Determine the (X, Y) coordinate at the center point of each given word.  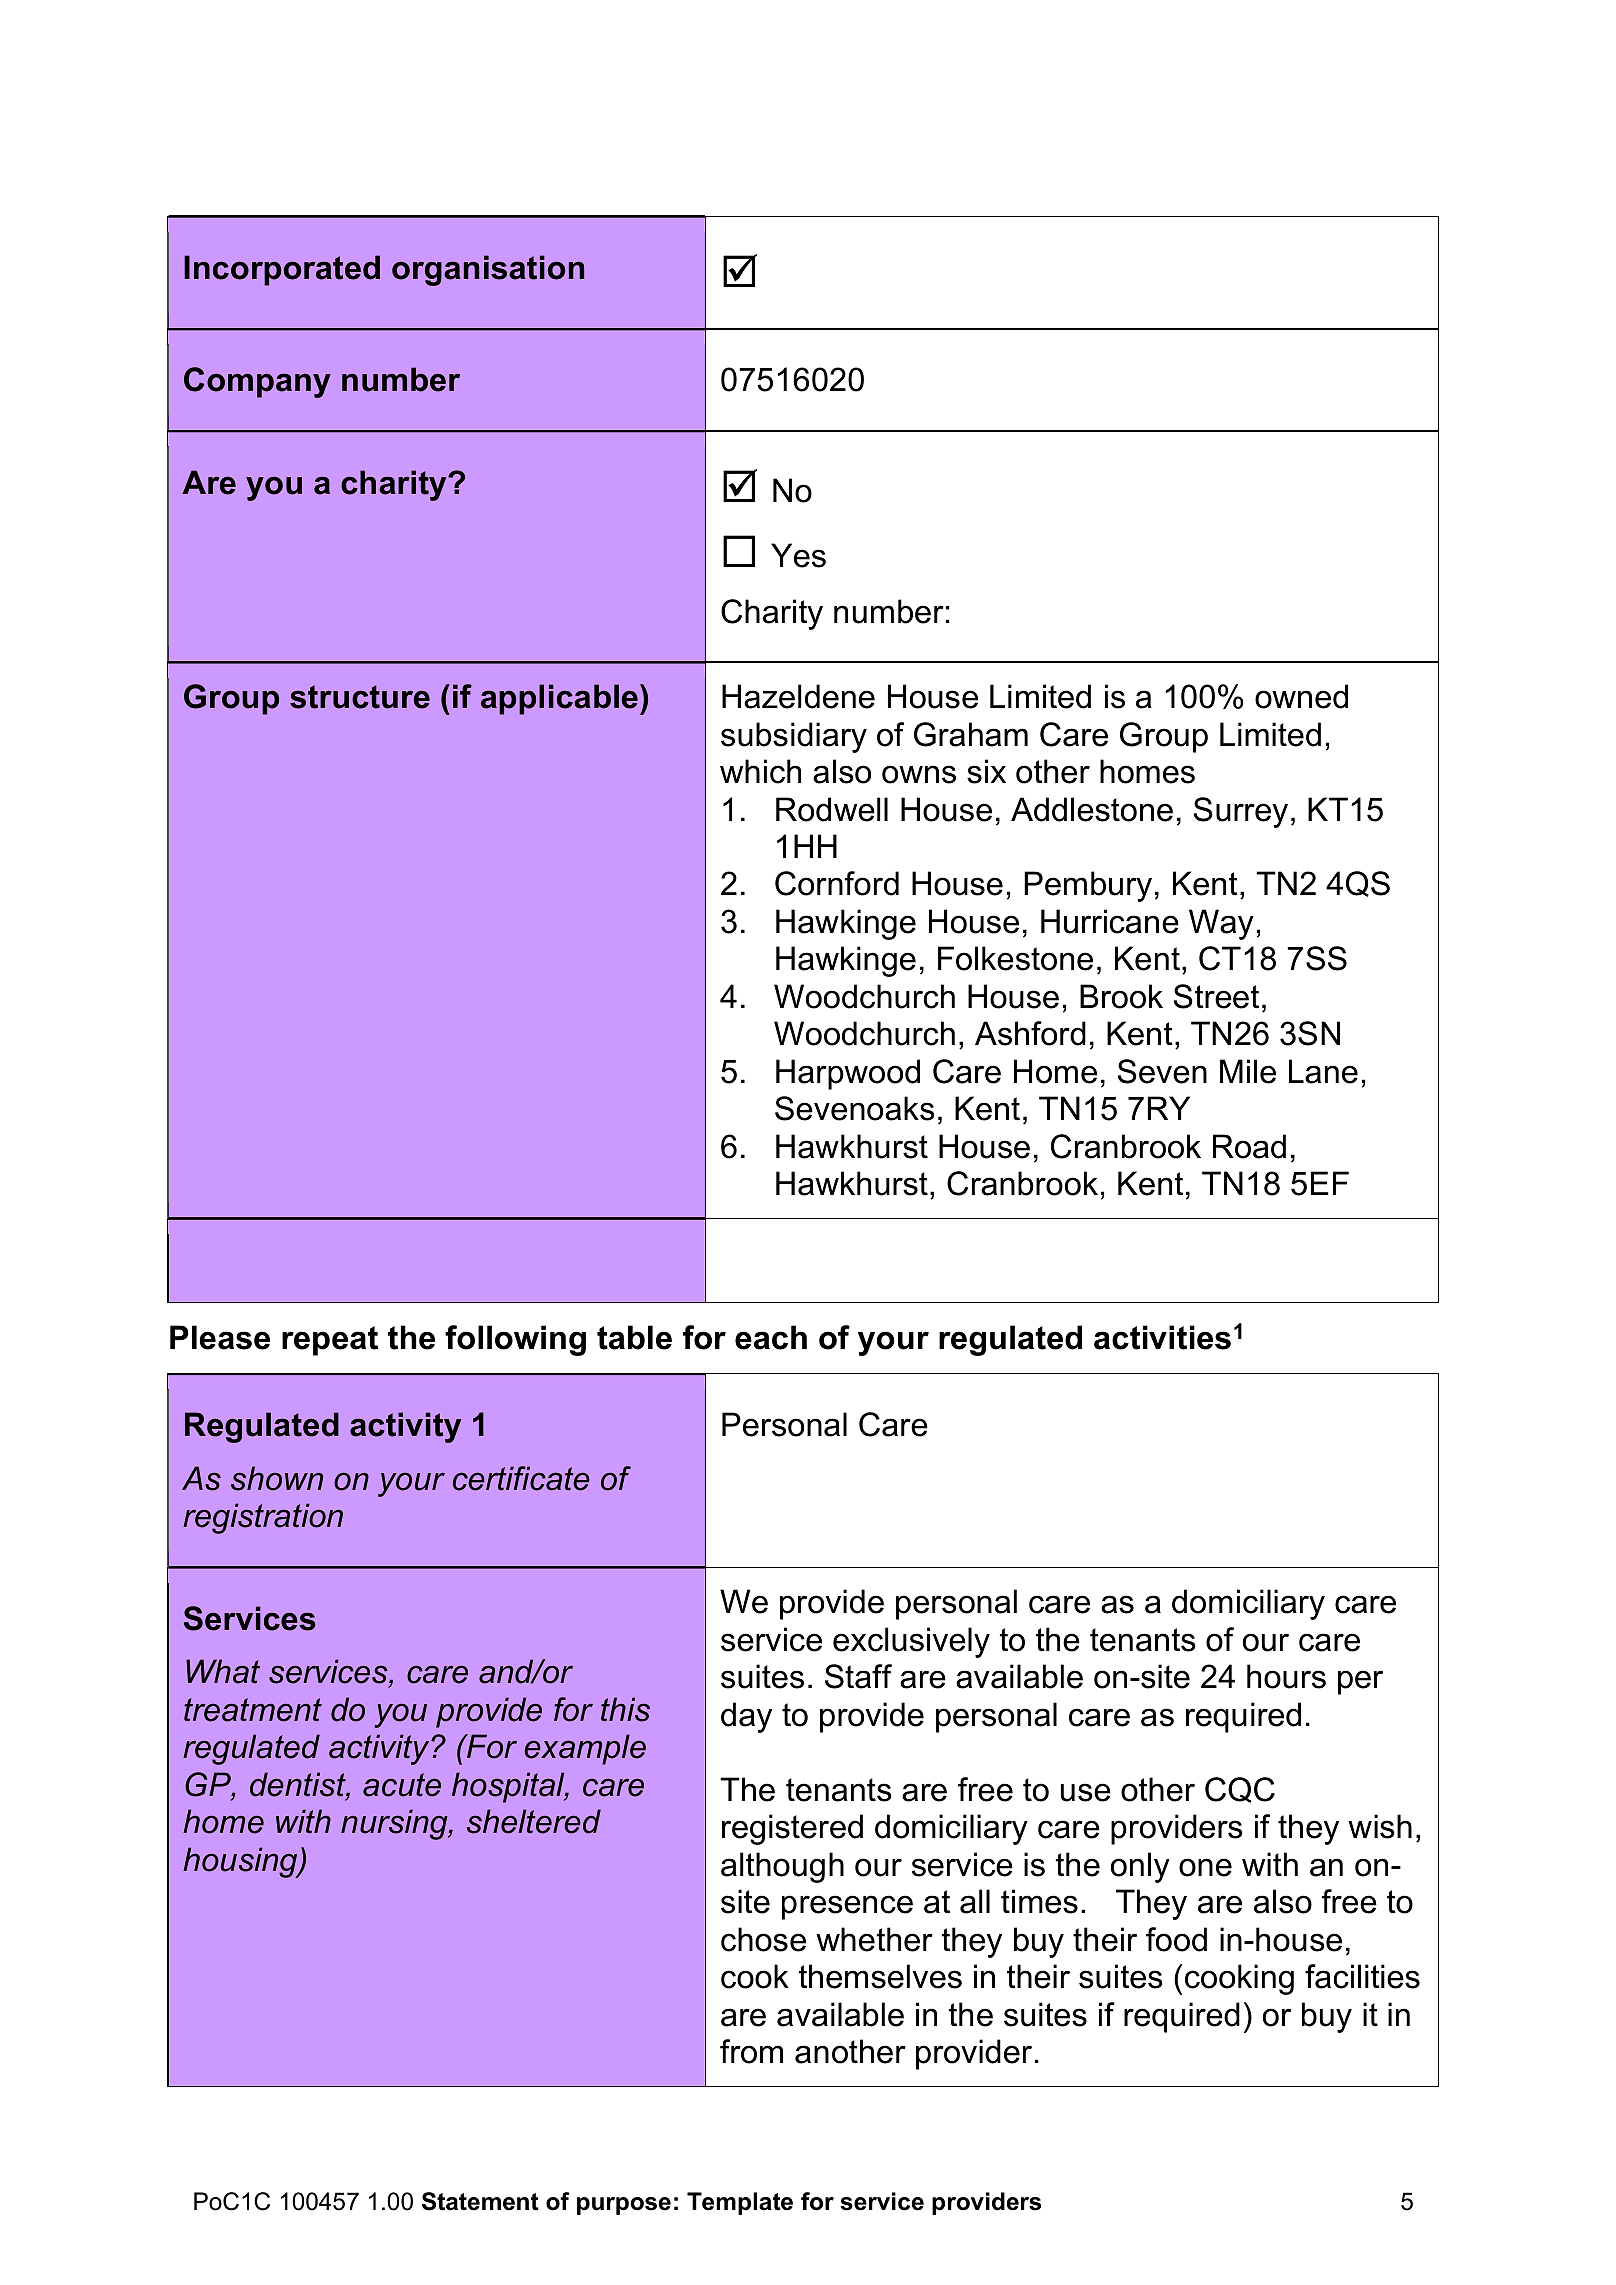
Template (740, 2203)
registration (263, 1518)
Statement (480, 2201)
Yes (798, 555)
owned (1301, 696)
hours (1286, 1676)
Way (1221, 924)
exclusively (911, 1642)
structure (360, 697)
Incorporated (282, 270)
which (760, 771)
